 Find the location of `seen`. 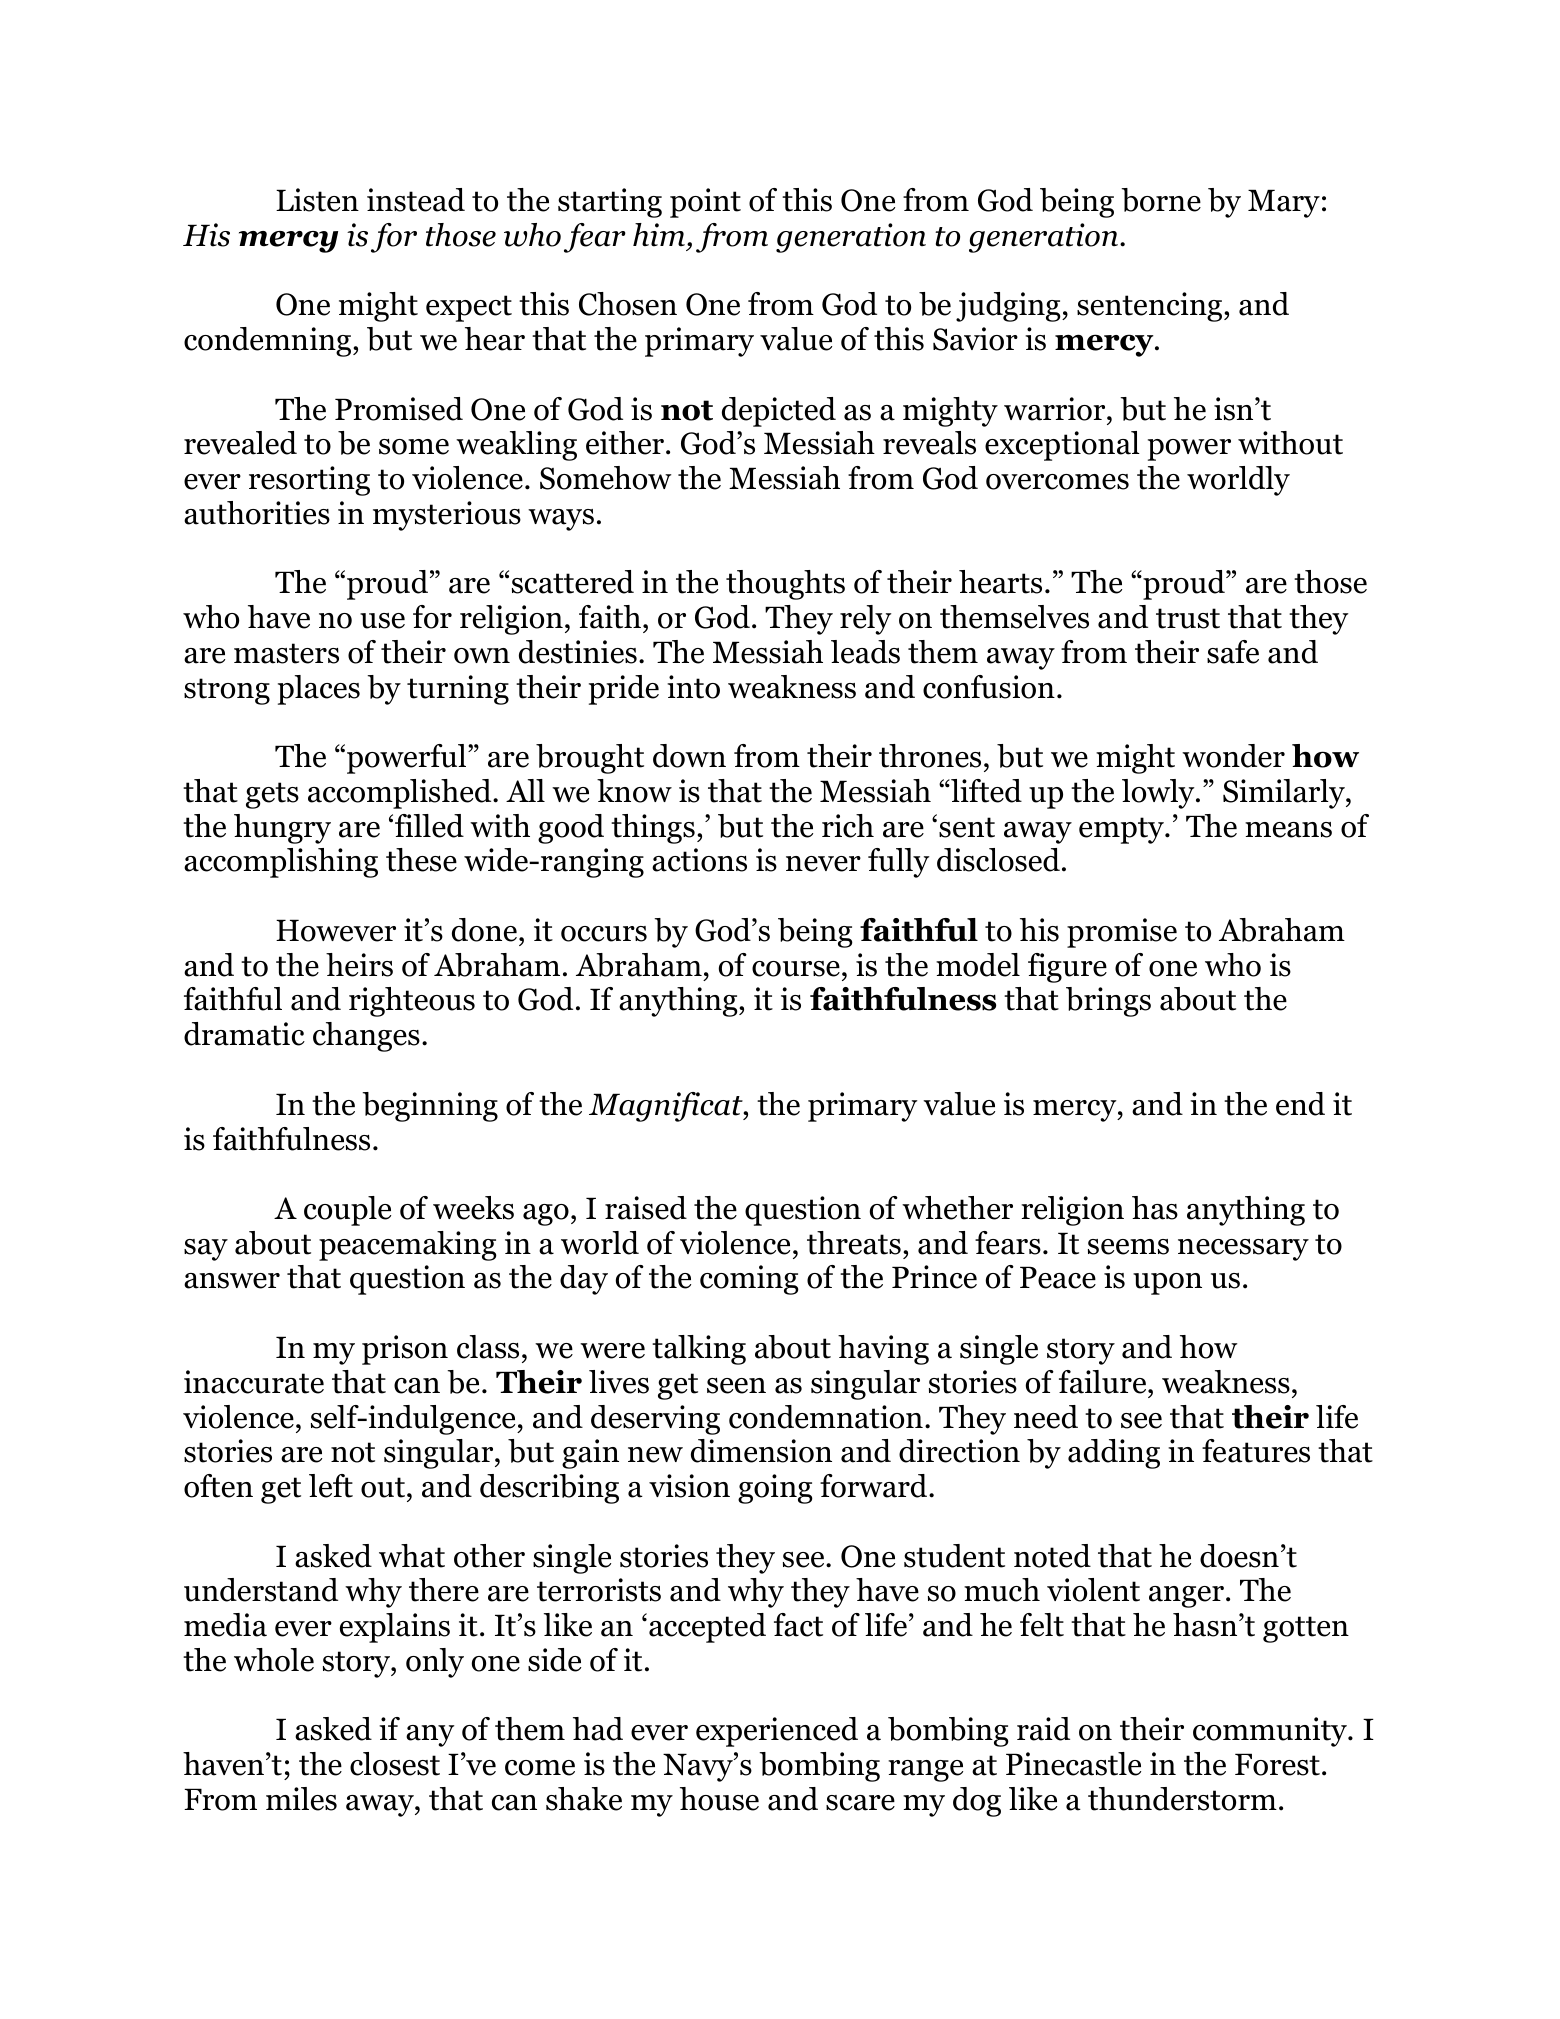

seen is located at coordinates (736, 1386).
